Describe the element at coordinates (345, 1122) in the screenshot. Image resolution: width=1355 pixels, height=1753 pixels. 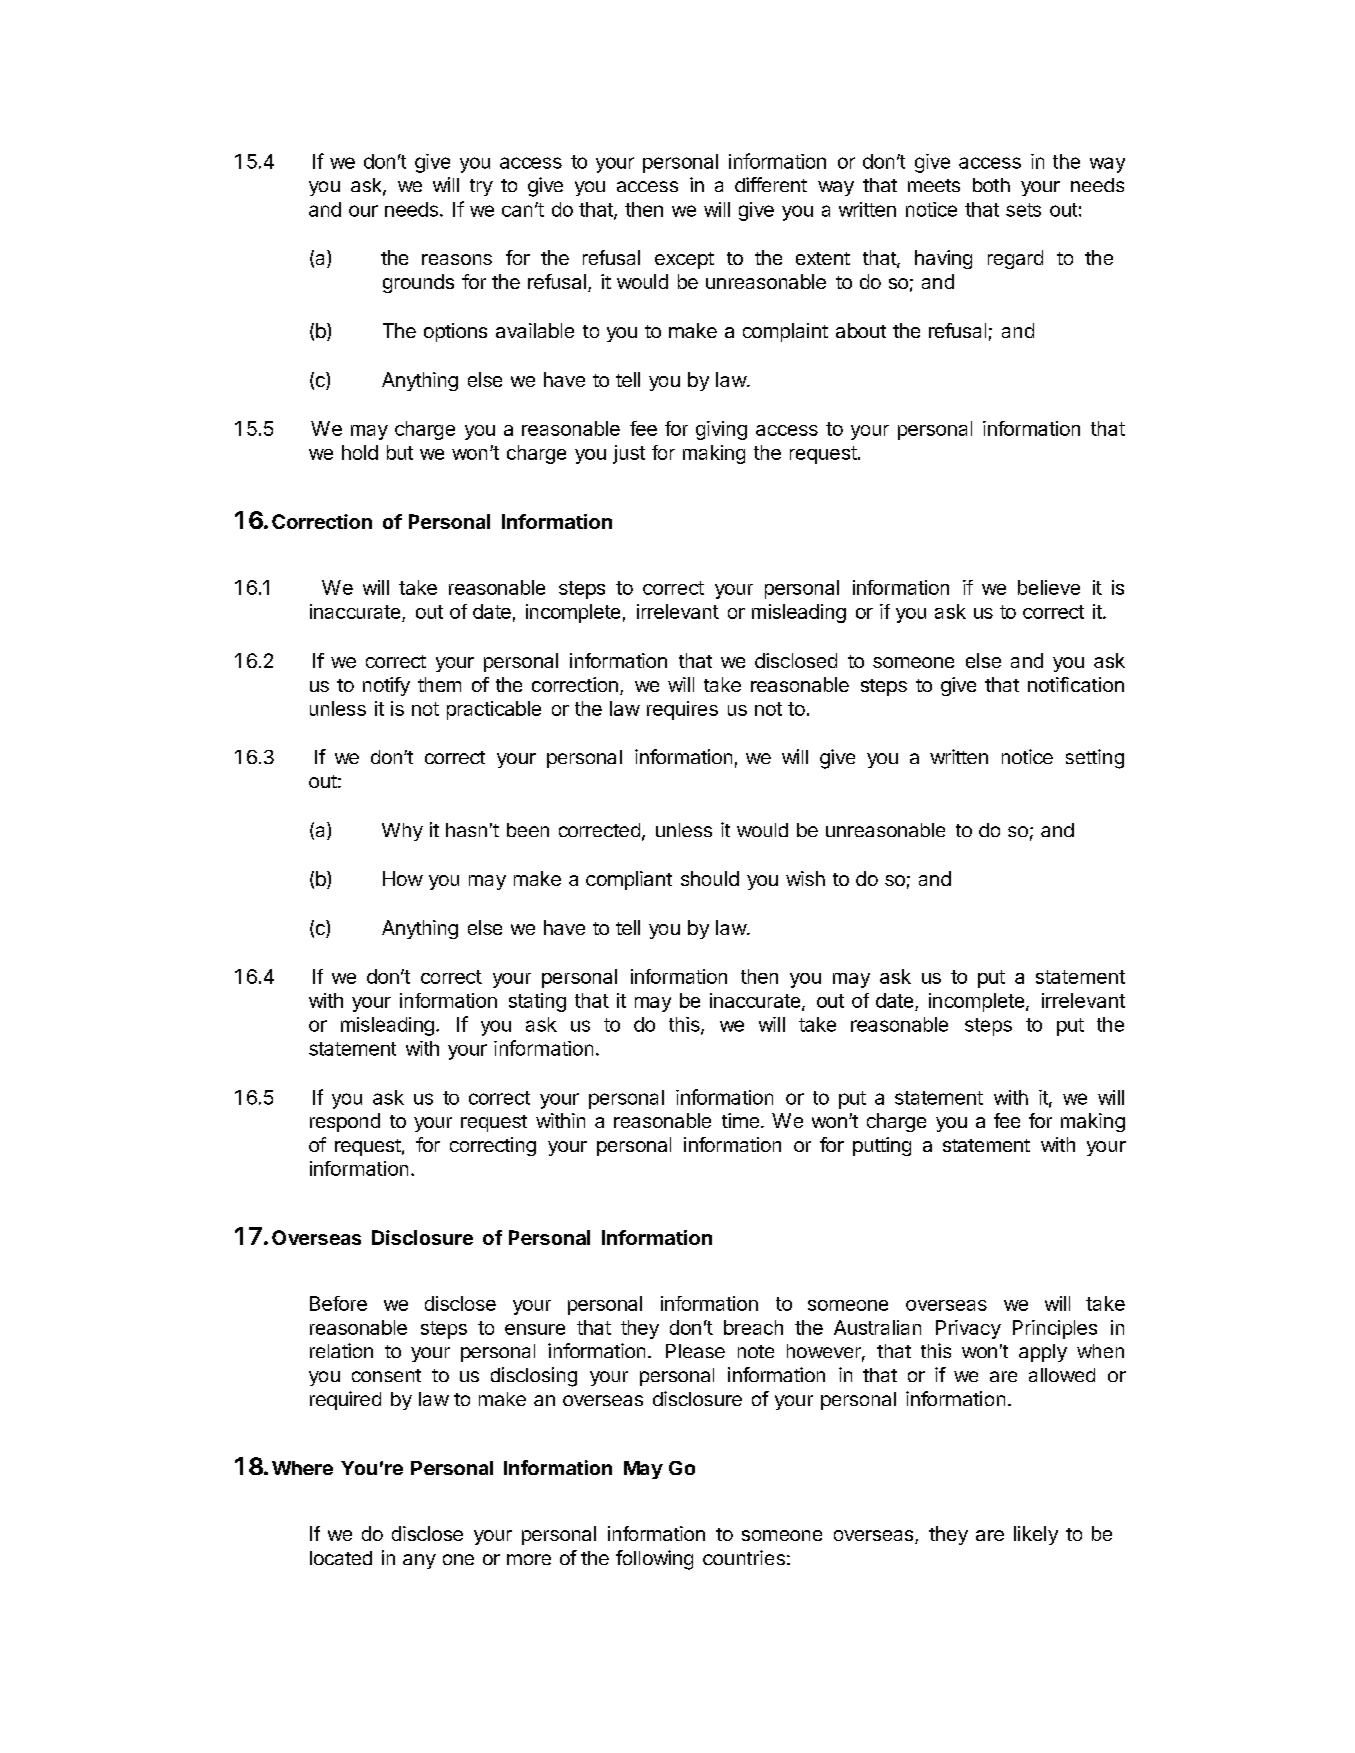
I see `respond` at that location.
